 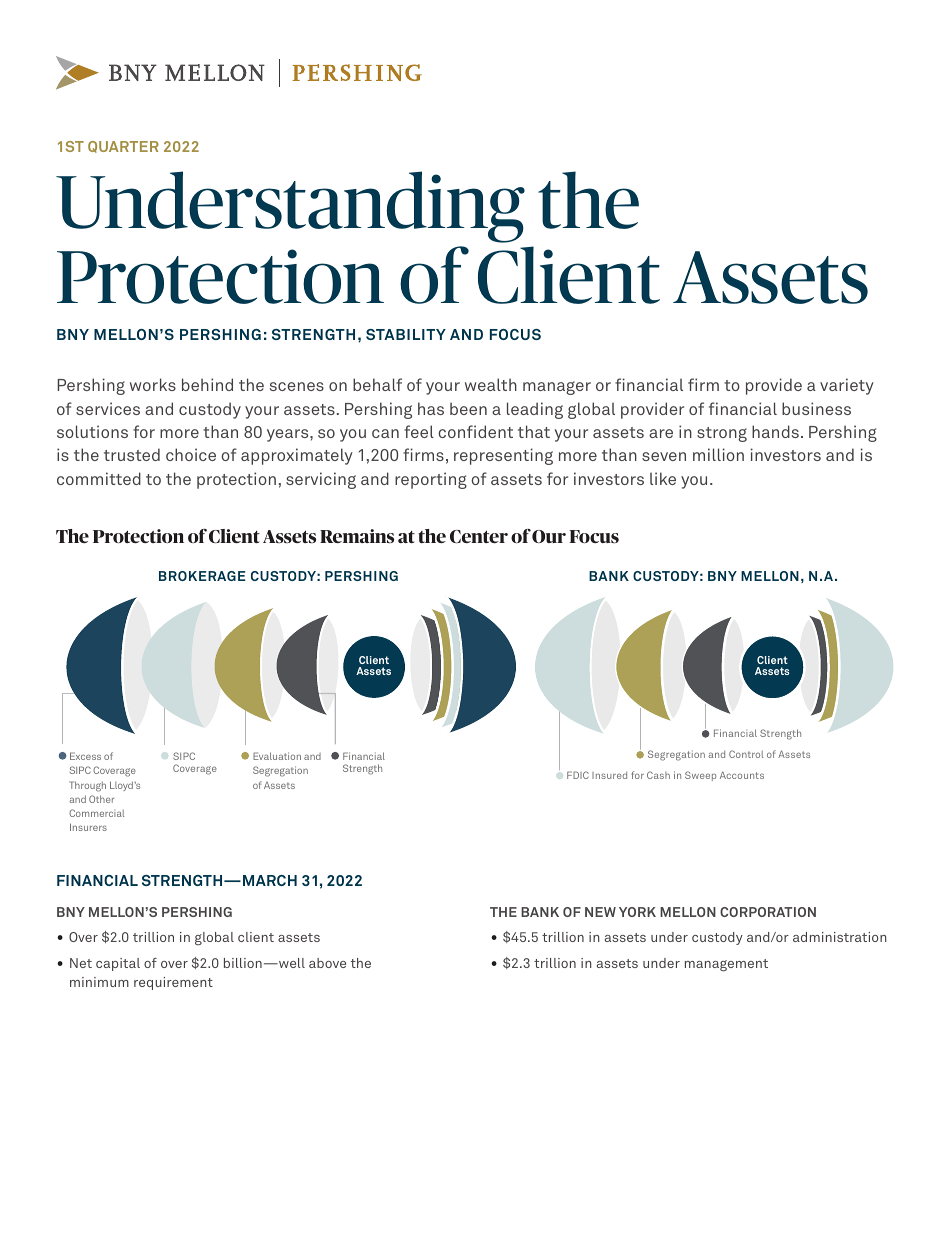 What do you see at coordinates (173, 983) in the document?
I see `requirement` at bounding box center [173, 983].
